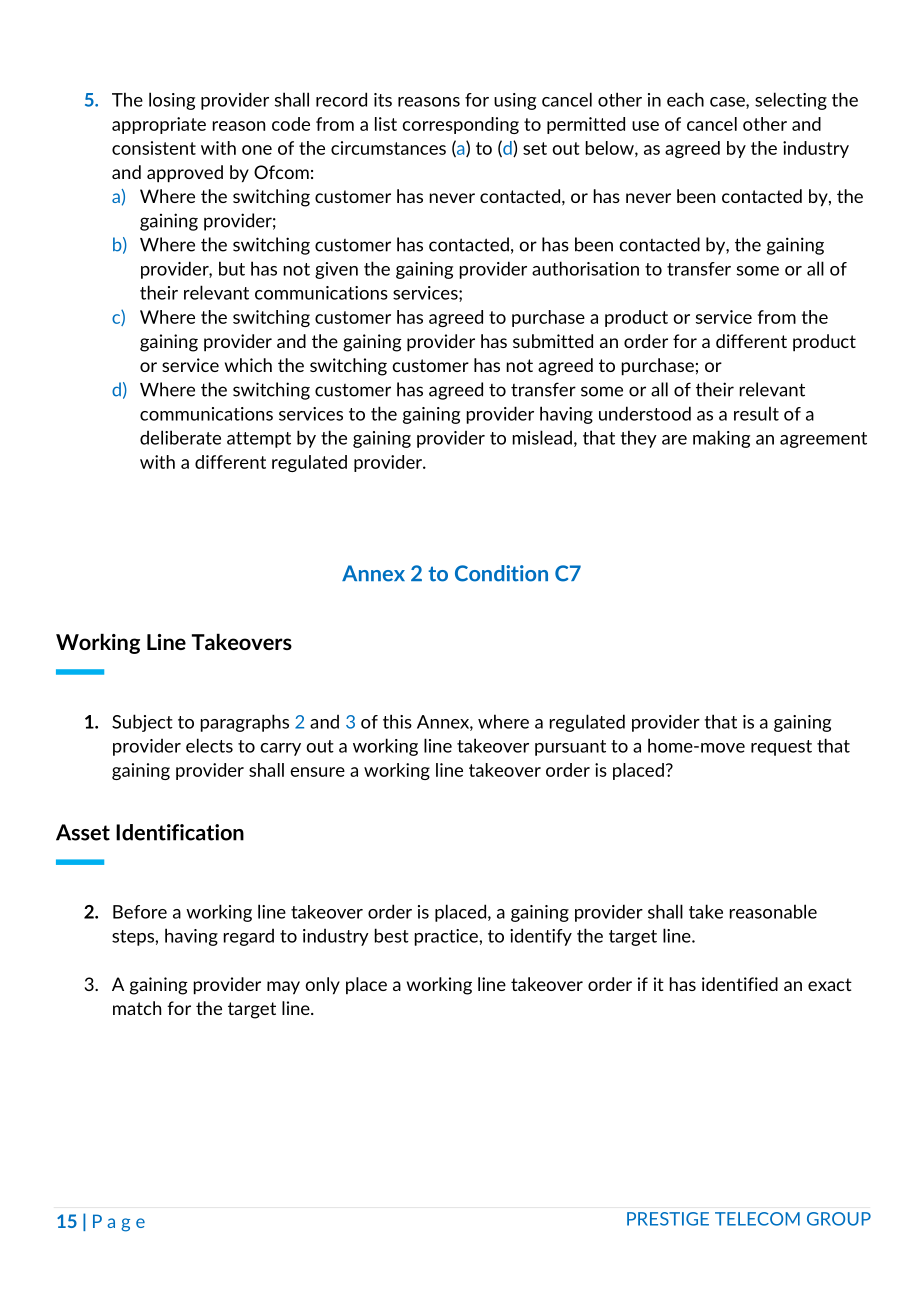 Image resolution: width=924 pixels, height=1308 pixels. What do you see at coordinates (728, 103) in the image?
I see `case` at bounding box center [728, 103].
